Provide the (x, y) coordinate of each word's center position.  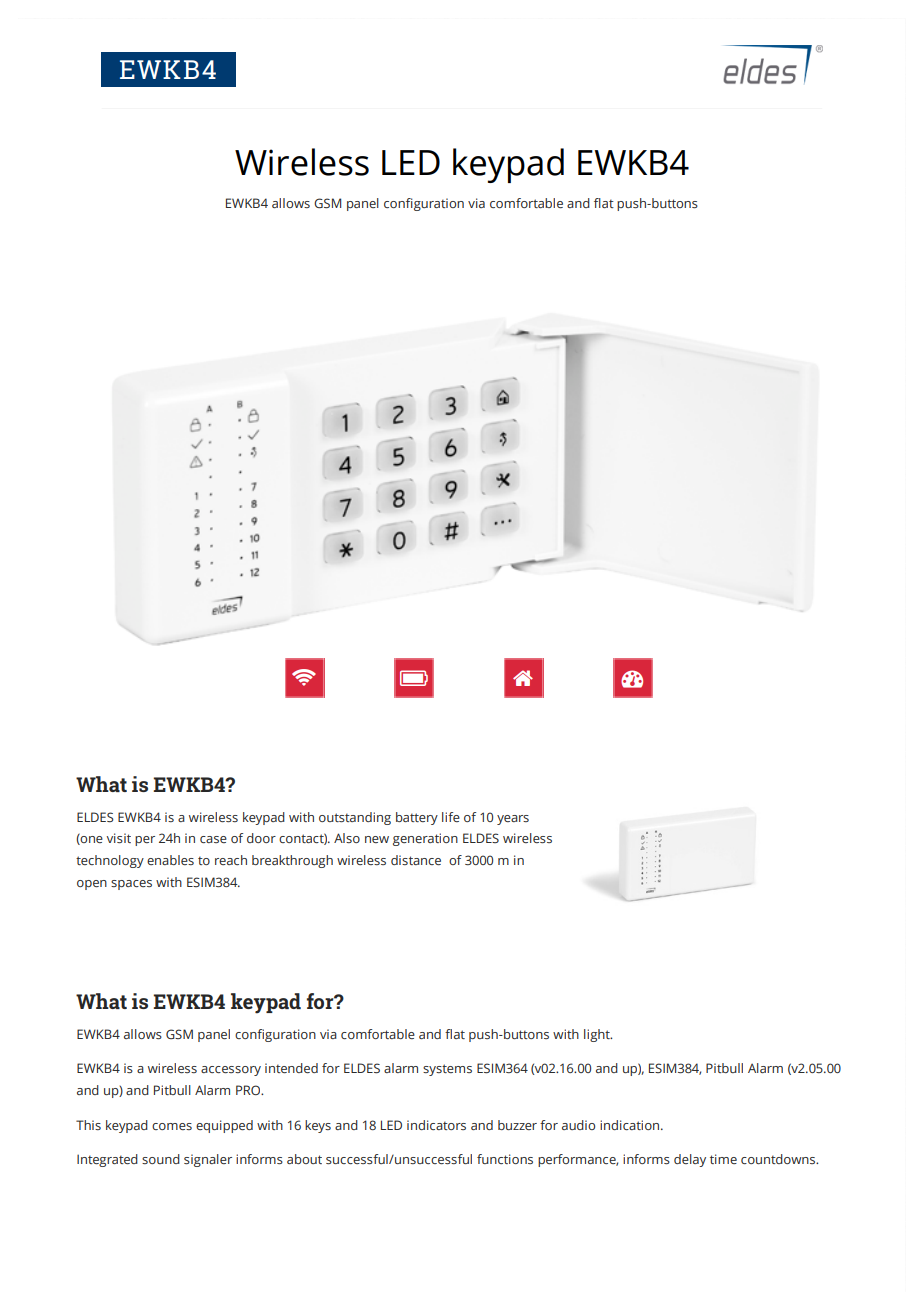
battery (417, 818)
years (513, 820)
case (213, 839)
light (598, 1035)
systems (447, 1070)
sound (161, 1159)
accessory (231, 1071)
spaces (131, 885)
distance (416, 860)
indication (631, 1125)
